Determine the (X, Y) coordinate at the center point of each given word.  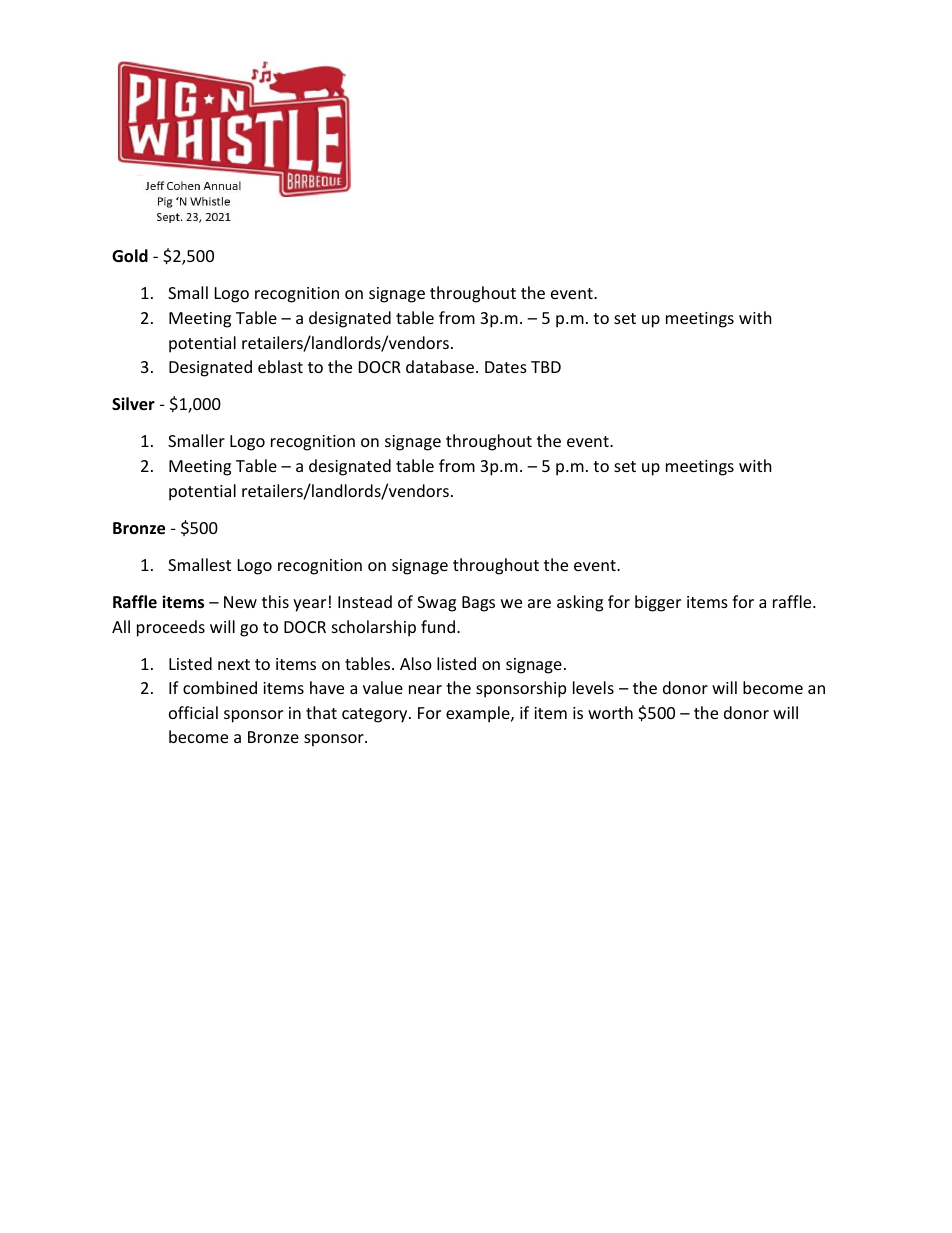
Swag (436, 604)
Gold (130, 256)
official (193, 712)
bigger (658, 603)
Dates (506, 367)
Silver (133, 404)
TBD (546, 367)
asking (580, 603)
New (240, 602)
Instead (365, 601)
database (440, 366)
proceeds (171, 628)
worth (610, 712)
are (539, 603)
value (383, 687)
